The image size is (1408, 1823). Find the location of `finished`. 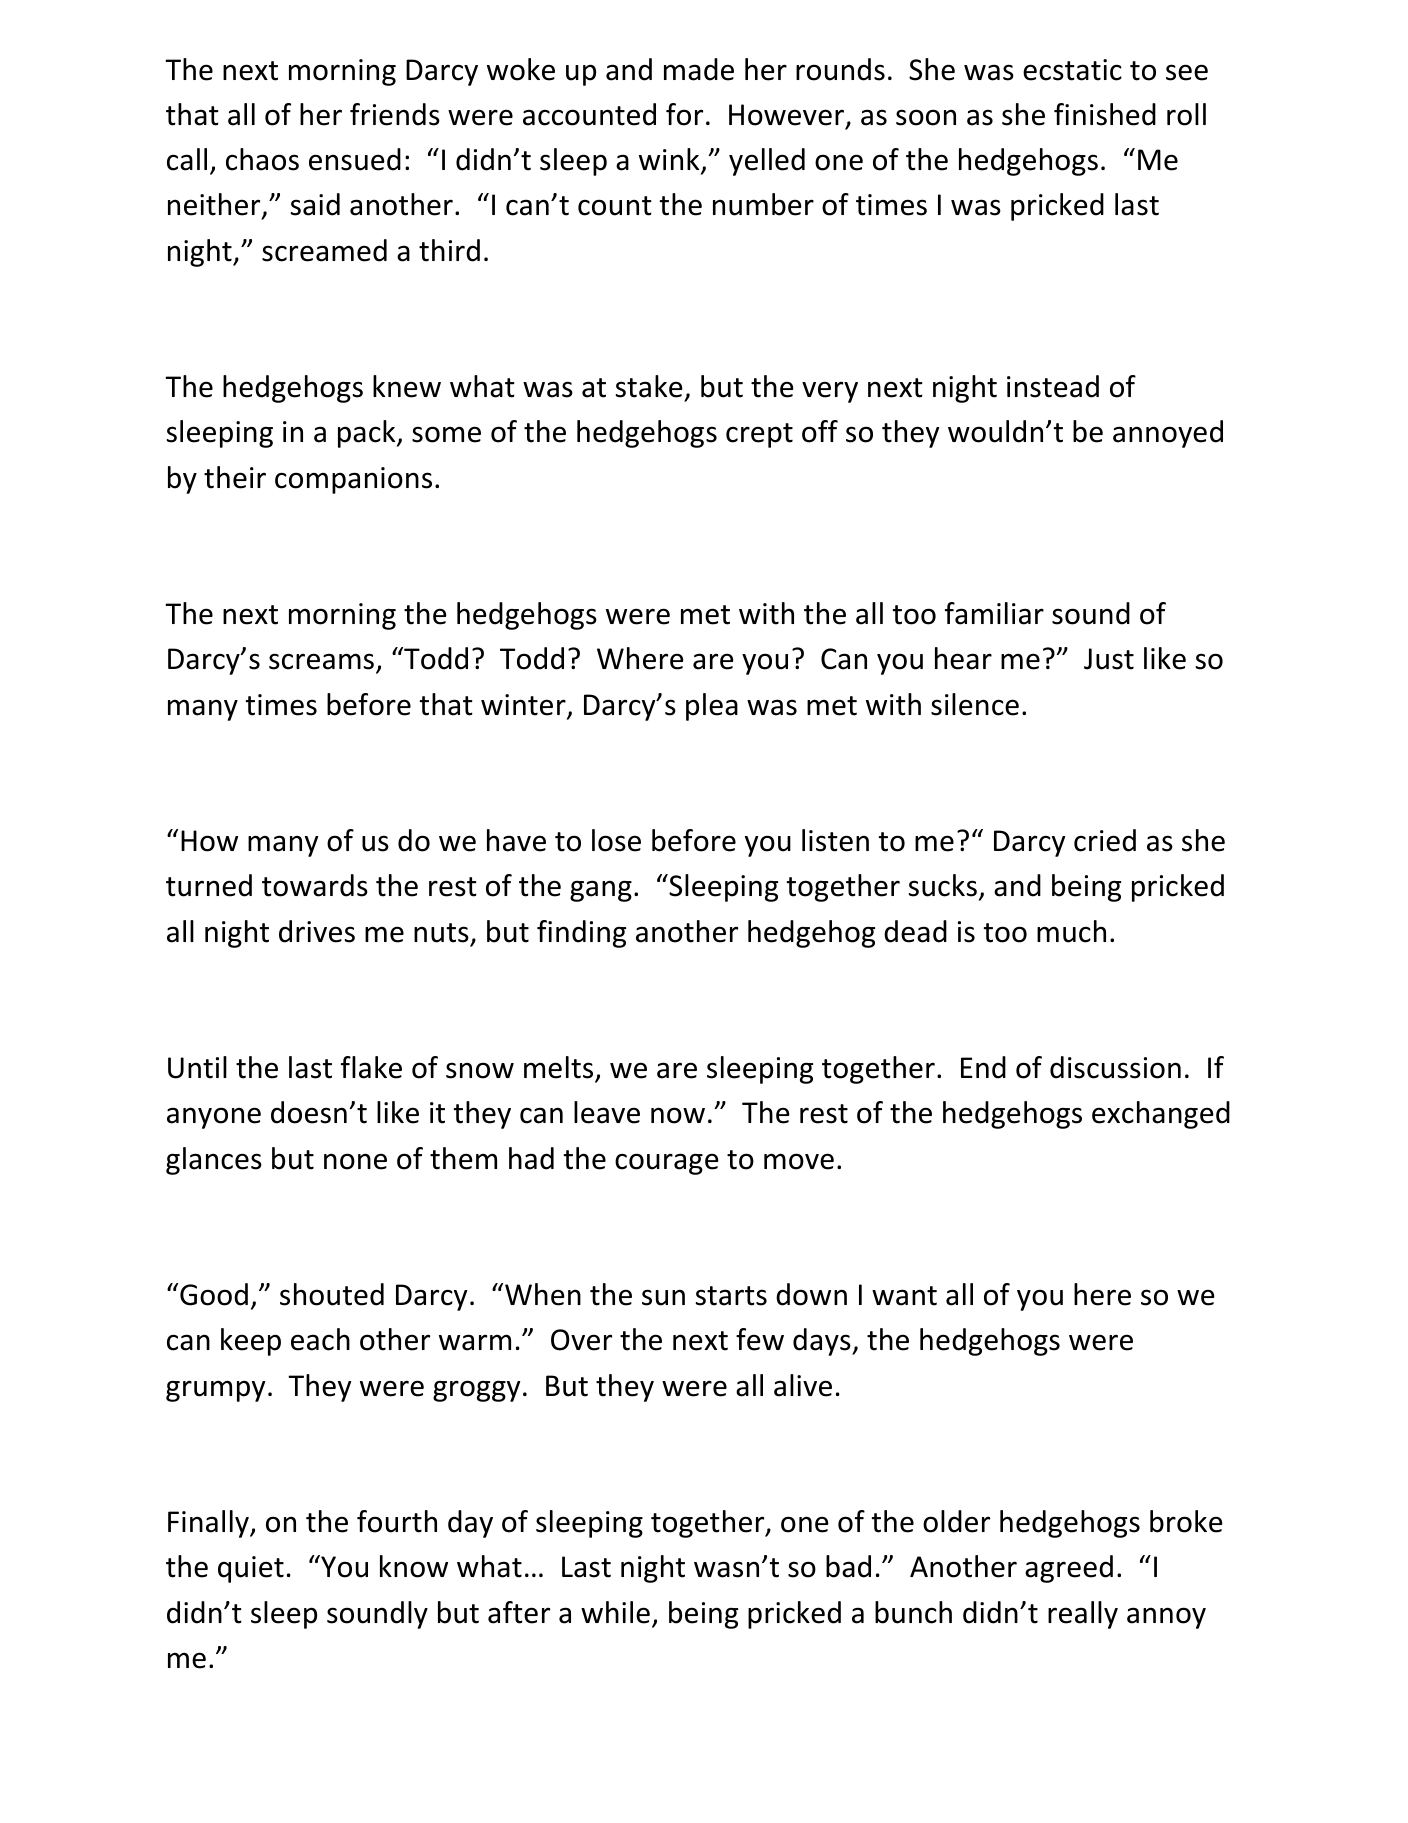

finished is located at coordinates (1105, 114).
